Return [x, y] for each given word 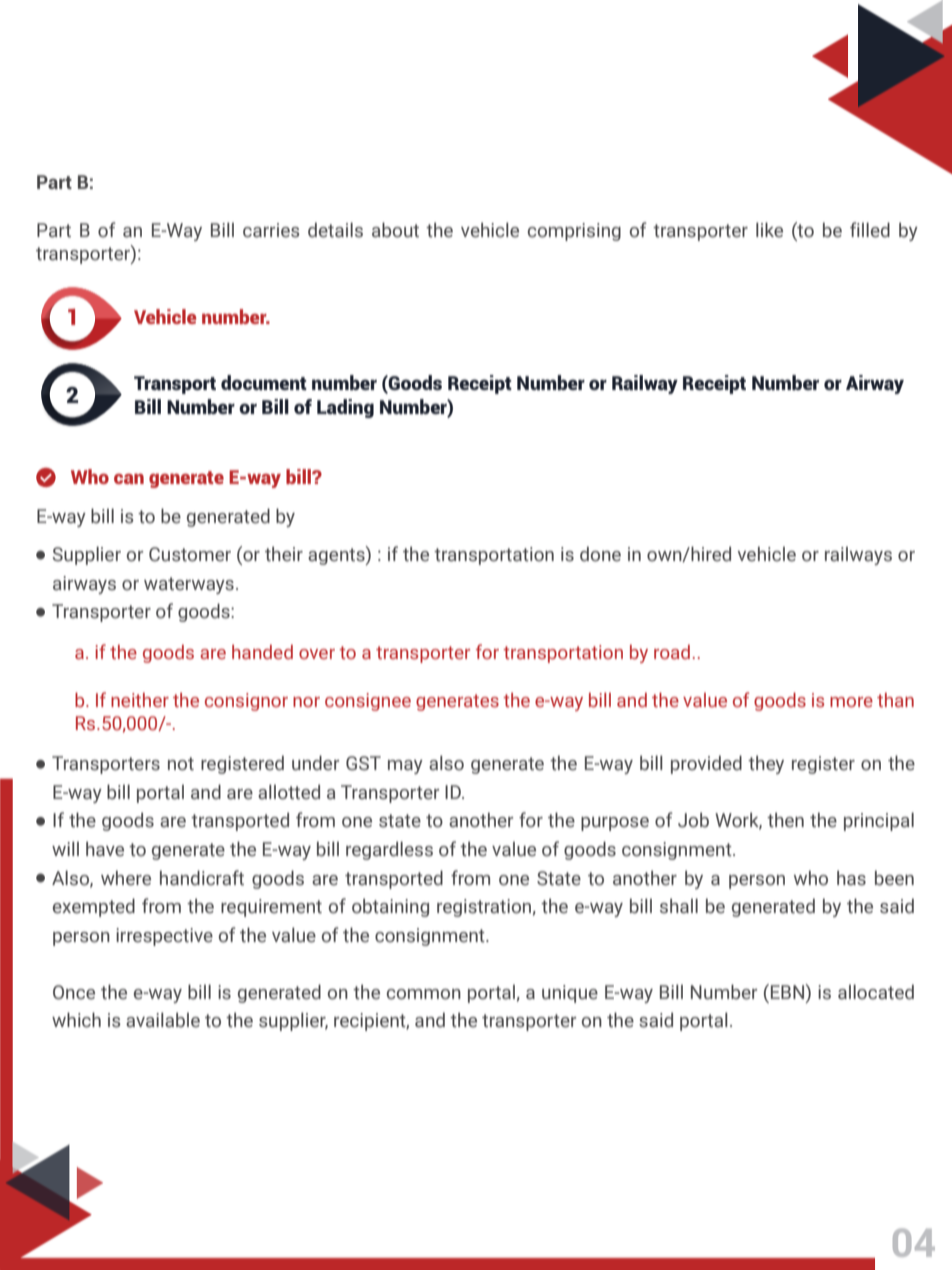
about [395, 230]
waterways [189, 585]
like [769, 230]
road [672, 652]
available [163, 1020]
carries [271, 230]
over [317, 654]
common [424, 994]
